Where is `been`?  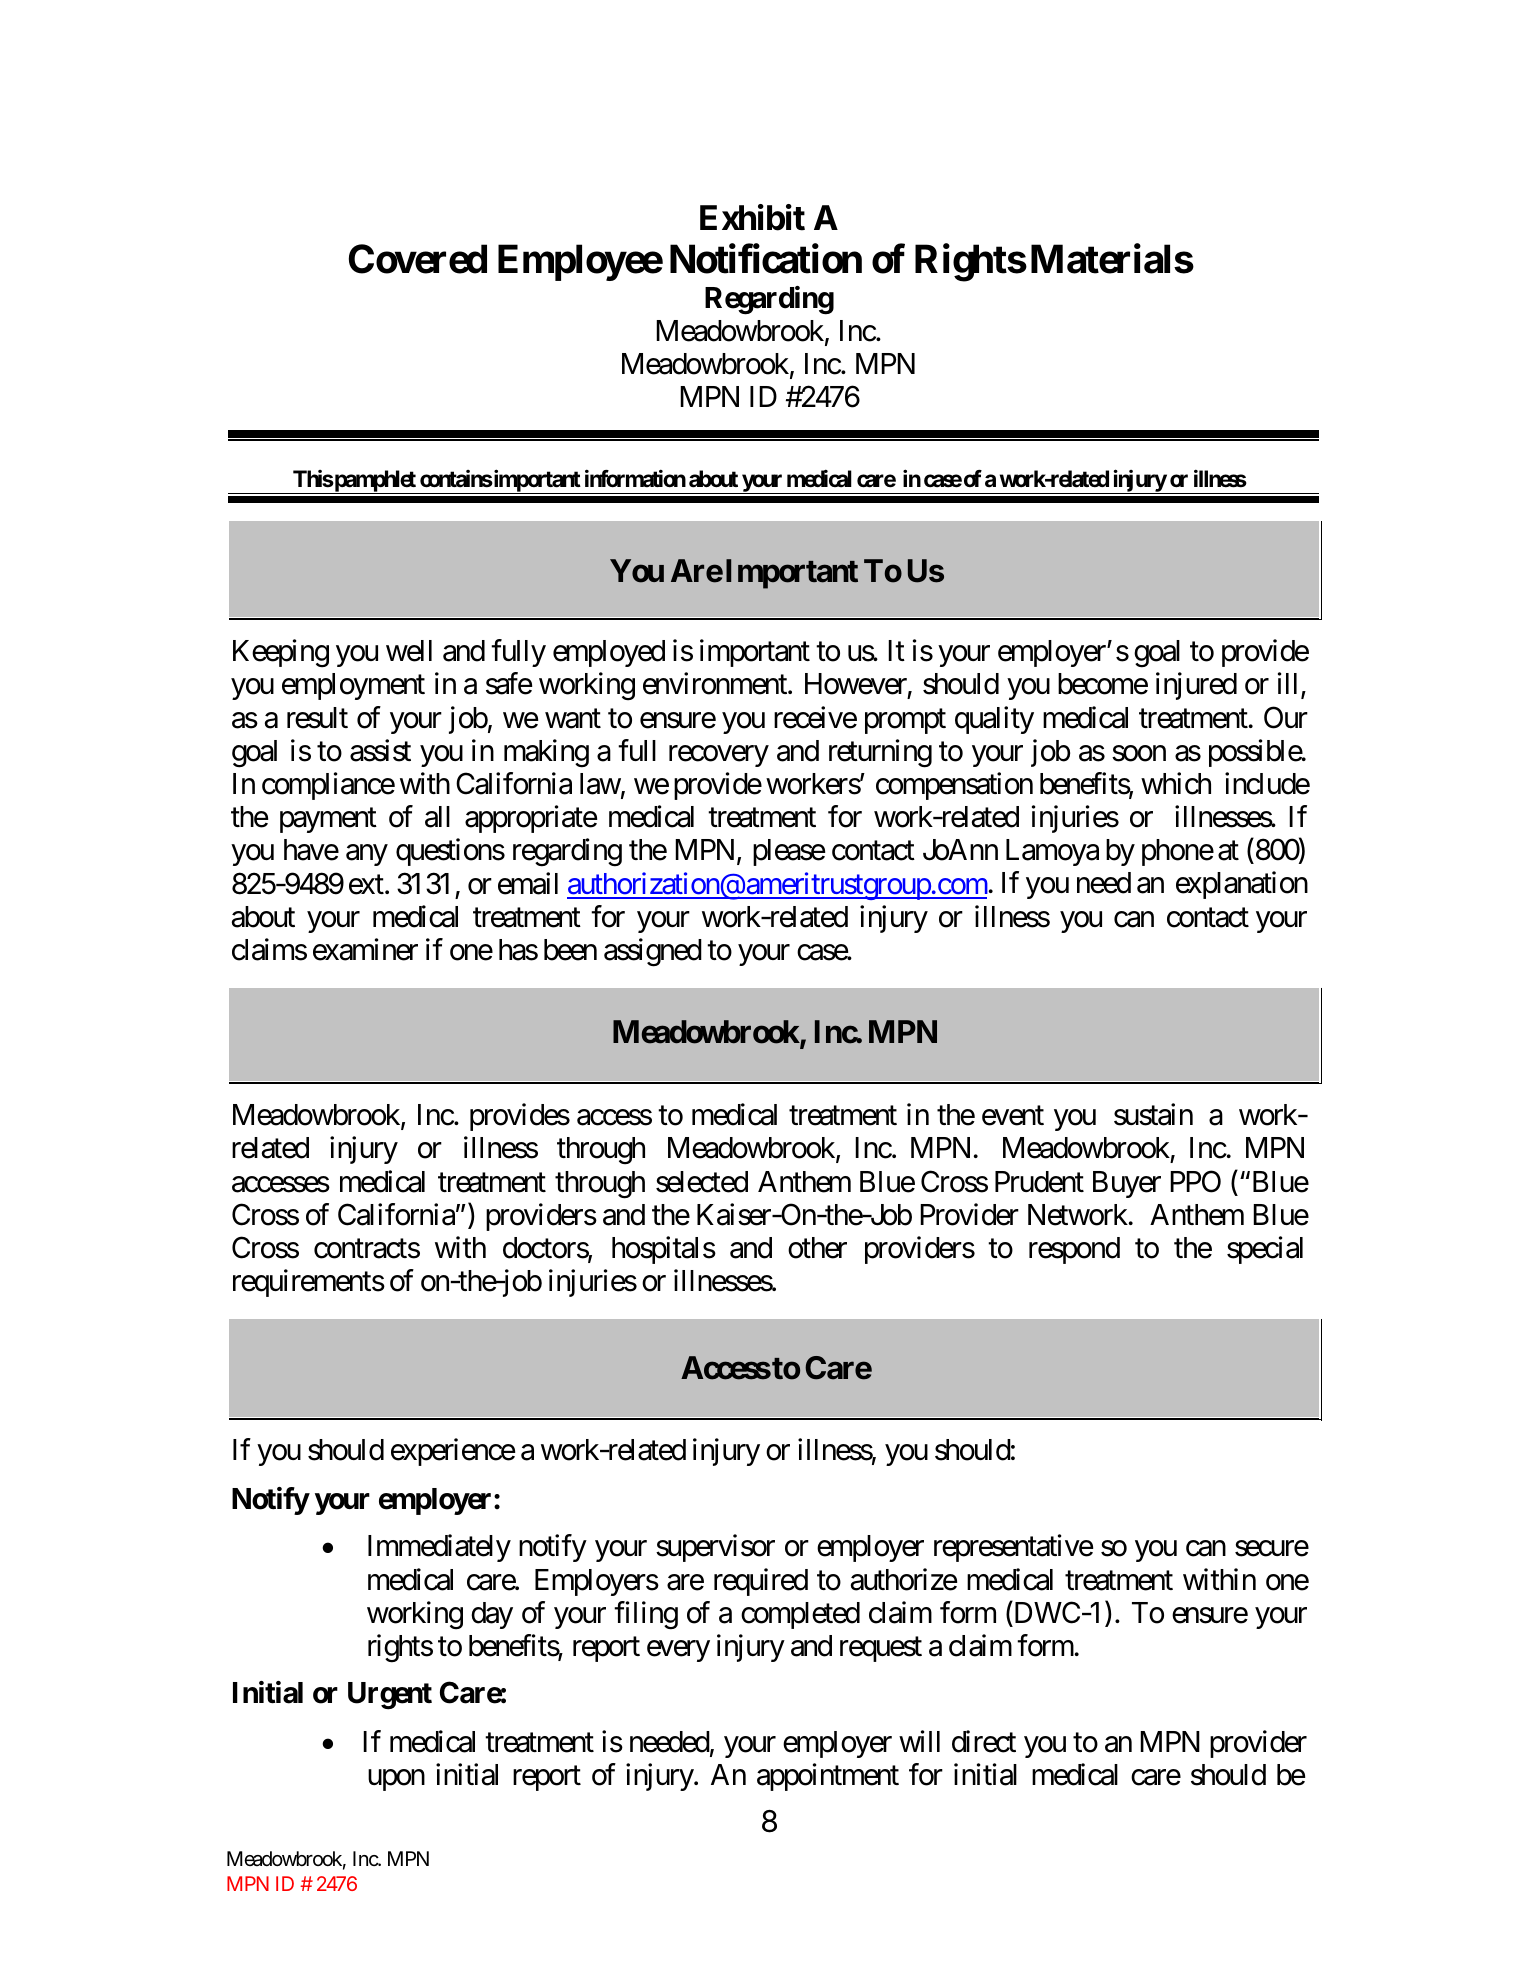 been is located at coordinates (570, 950).
